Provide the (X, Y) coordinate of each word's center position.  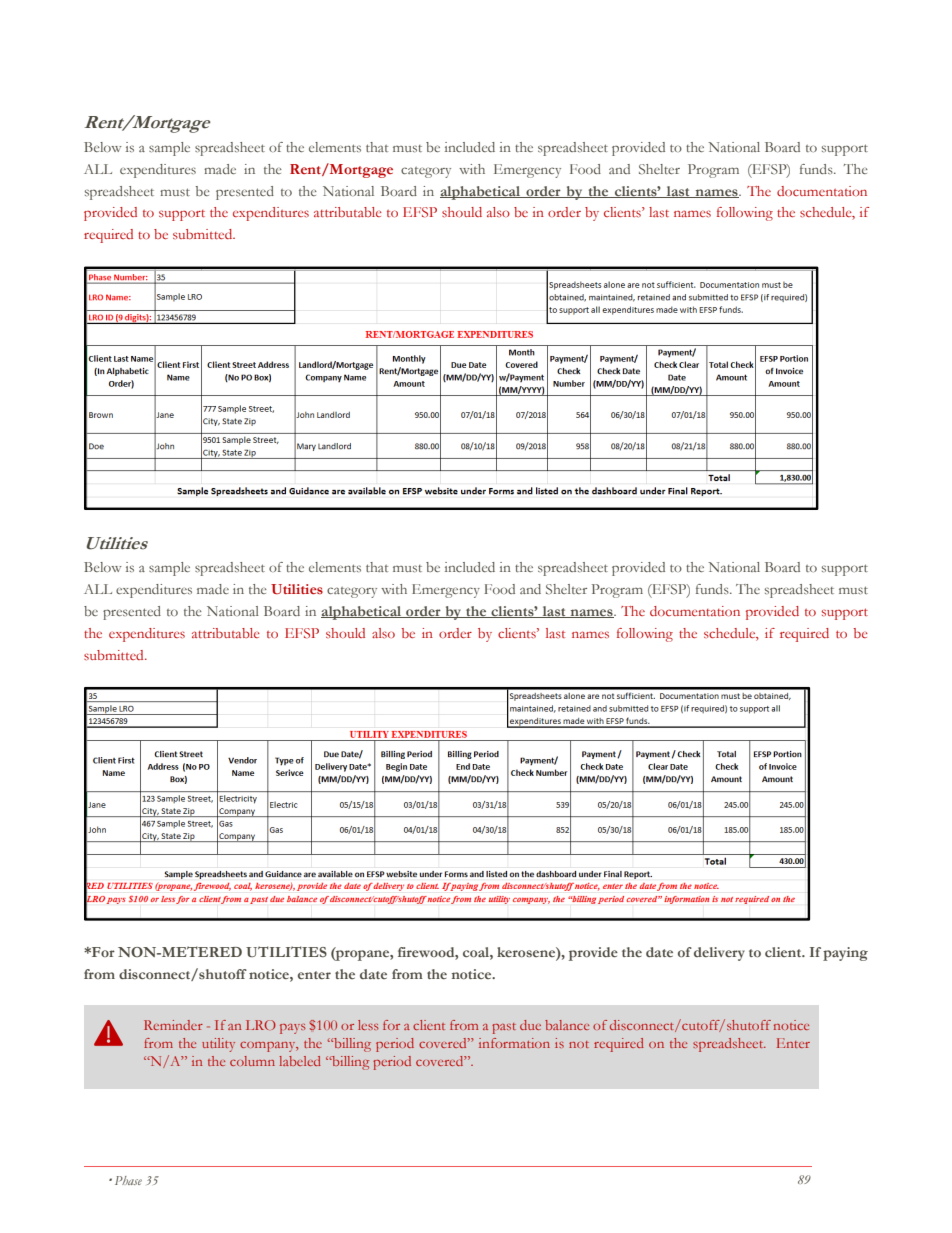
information (514, 1043)
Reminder (173, 1025)
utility (218, 1045)
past (504, 1028)
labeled (300, 1061)
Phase (128, 1180)
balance (567, 1025)
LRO (261, 1025)
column (252, 1061)
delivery (719, 954)
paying (845, 954)
